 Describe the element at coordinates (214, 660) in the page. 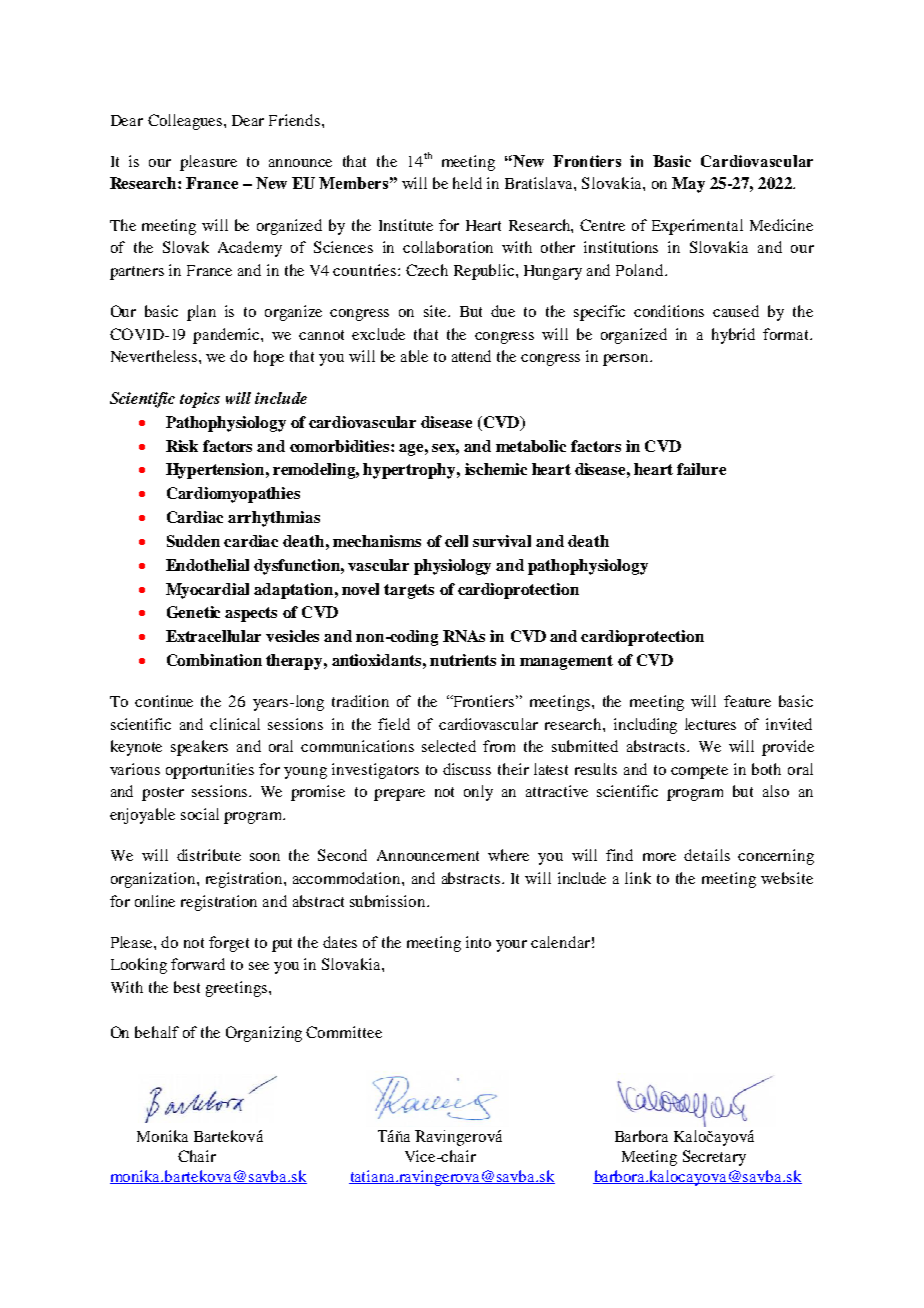

I see `Combination` at that location.
